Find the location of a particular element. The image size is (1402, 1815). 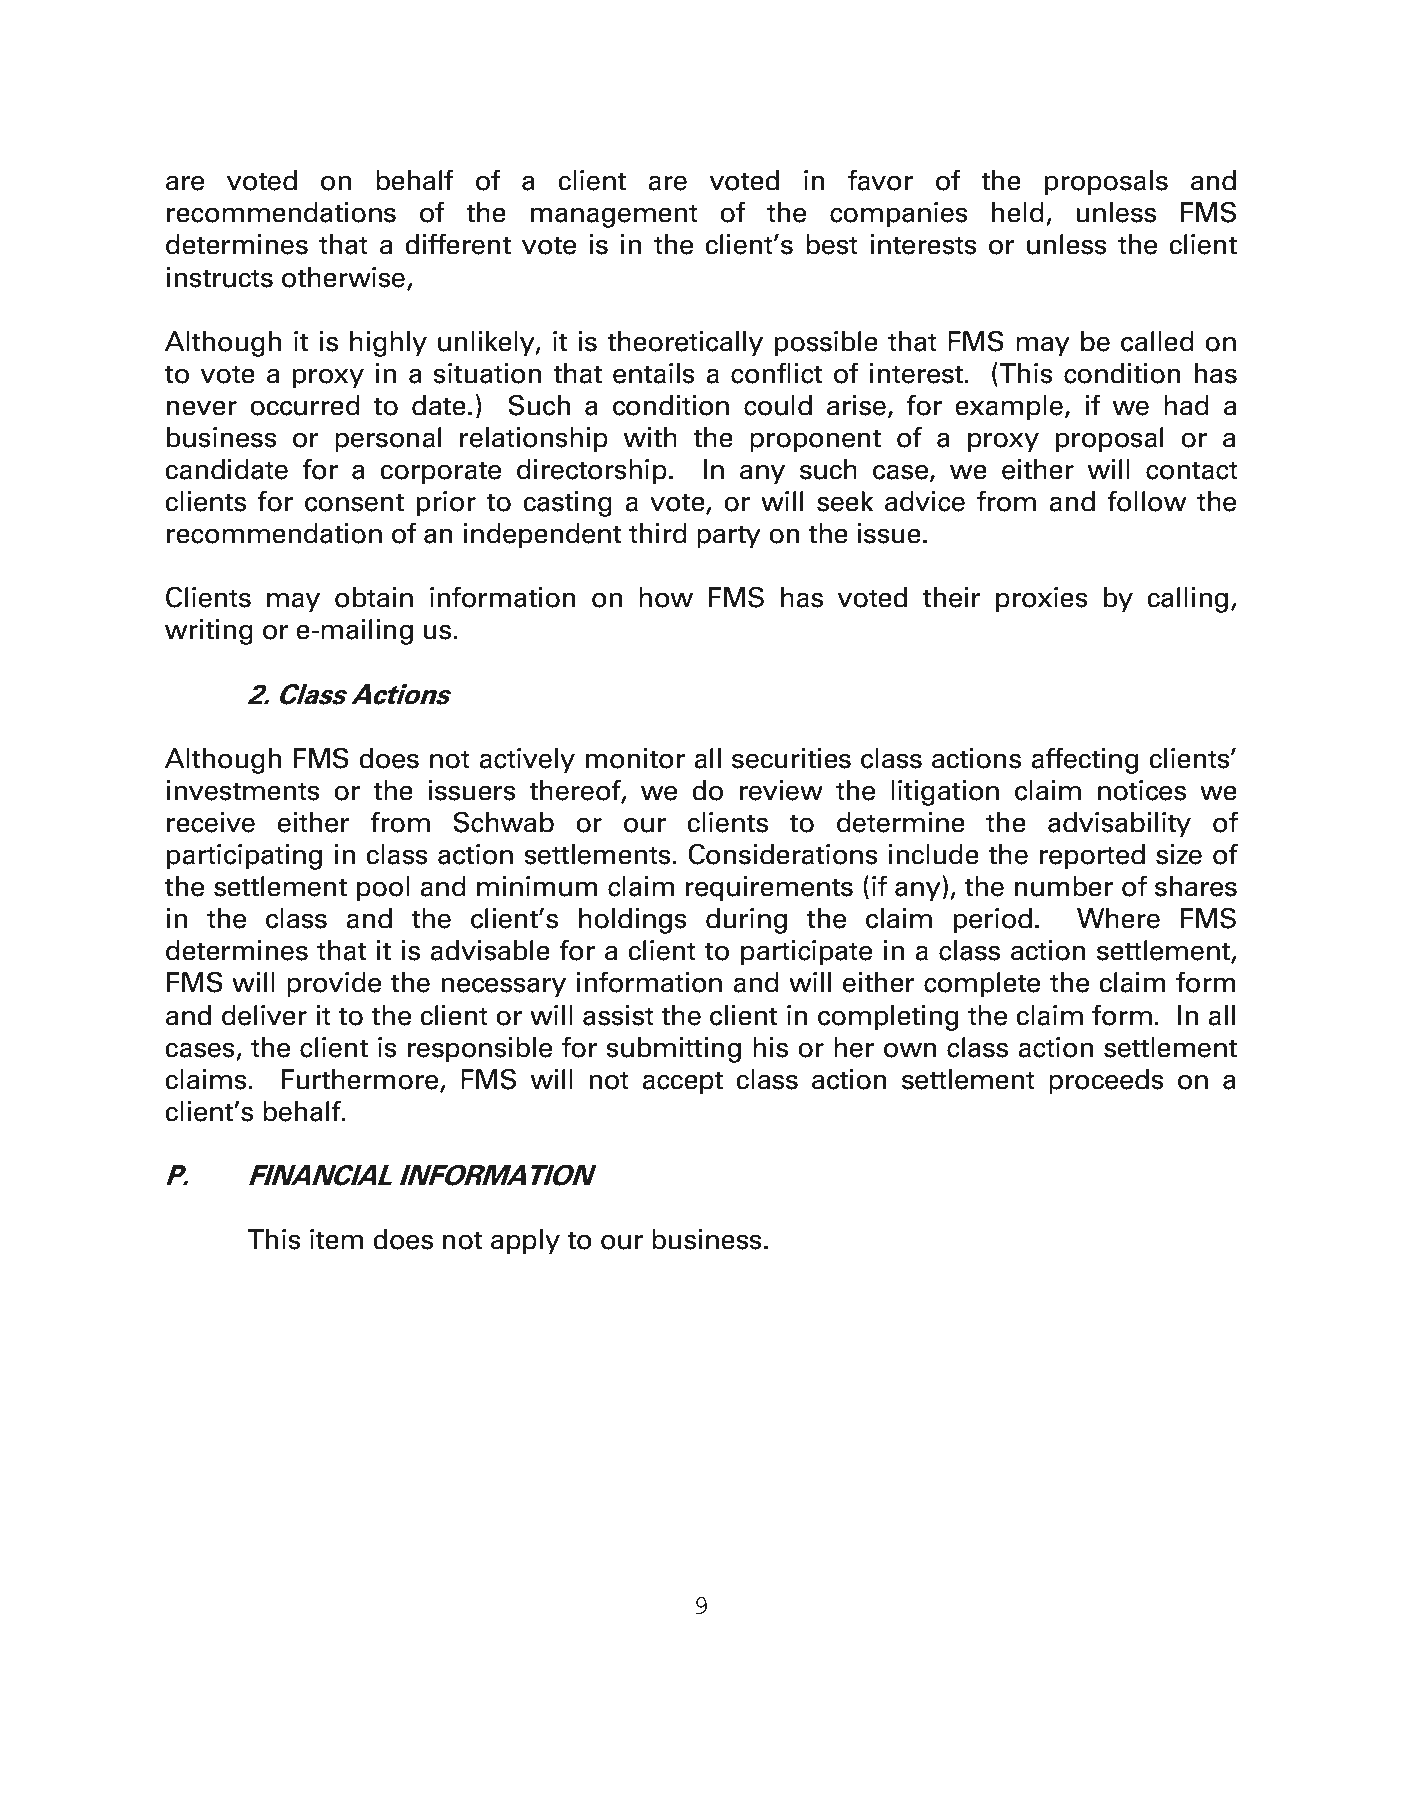

item is located at coordinates (336, 1239).
